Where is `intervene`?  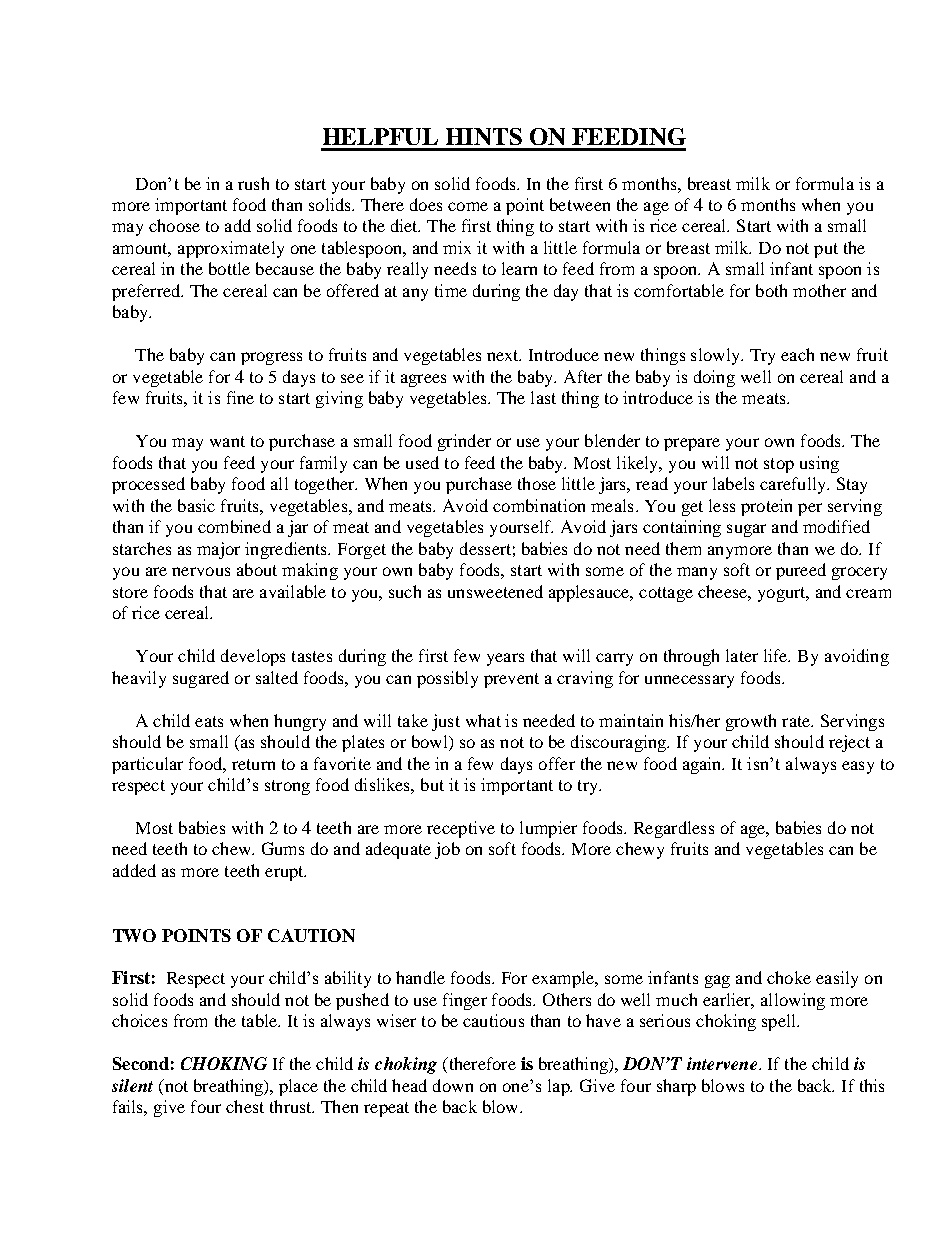
intervene is located at coordinates (723, 1063).
